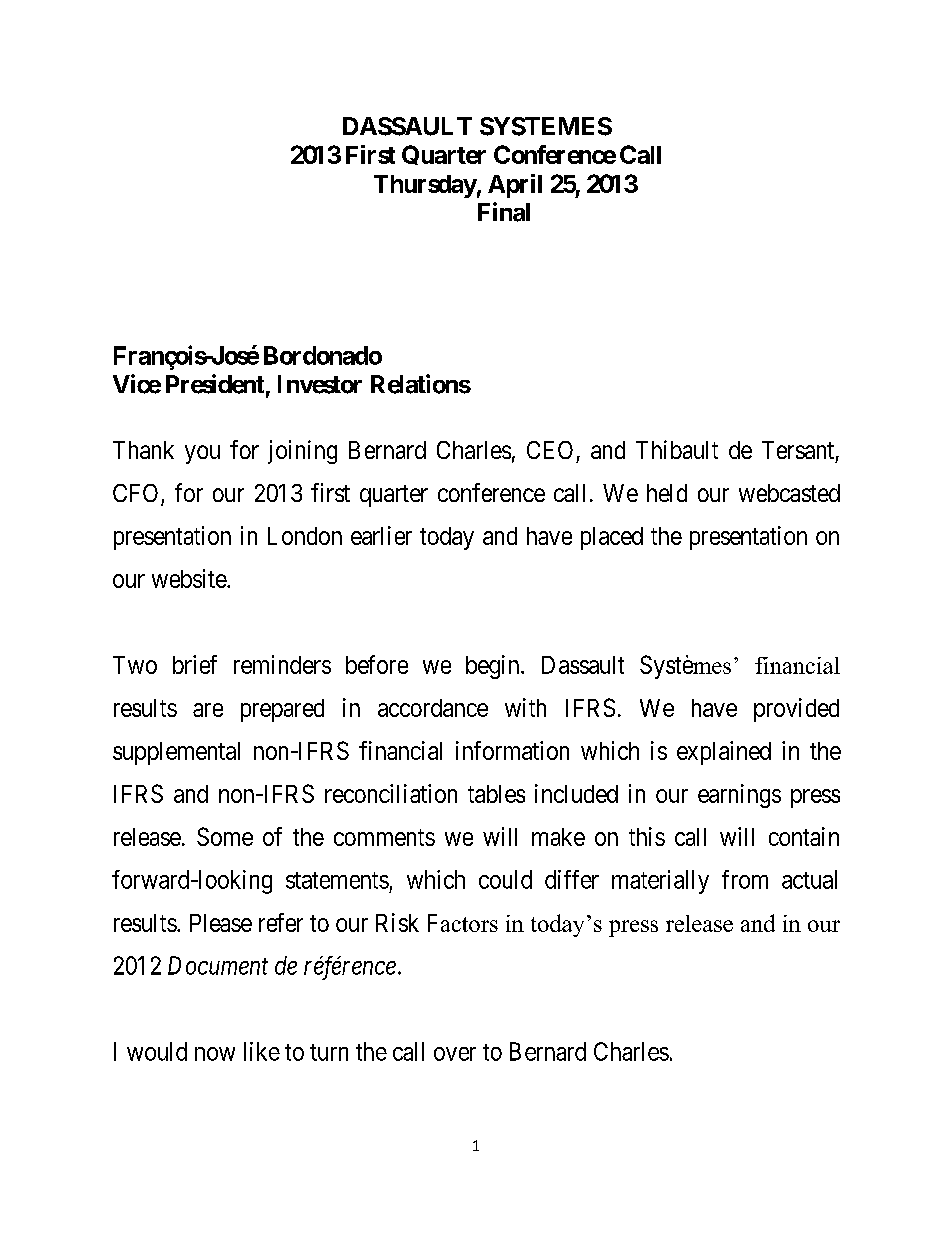 The image size is (952, 1233). I want to click on held, so click(667, 493).
